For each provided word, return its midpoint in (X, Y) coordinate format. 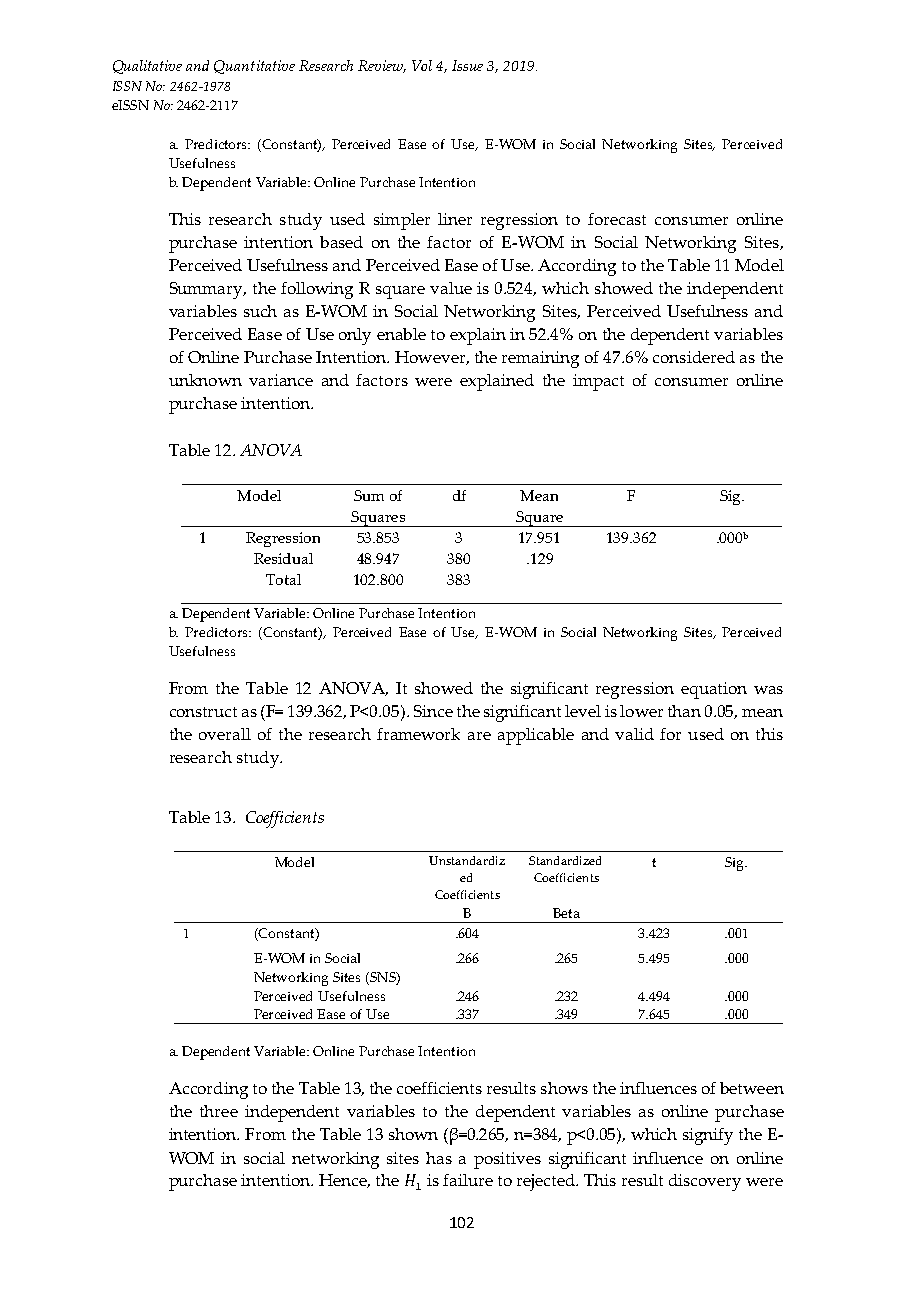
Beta (566, 913)
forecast (617, 219)
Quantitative (254, 67)
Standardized (565, 860)
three (219, 1111)
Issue (467, 65)
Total (283, 579)
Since (433, 711)
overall (225, 734)
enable (401, 334)
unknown (205, 380)
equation (714, 690)
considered (694, 357)
